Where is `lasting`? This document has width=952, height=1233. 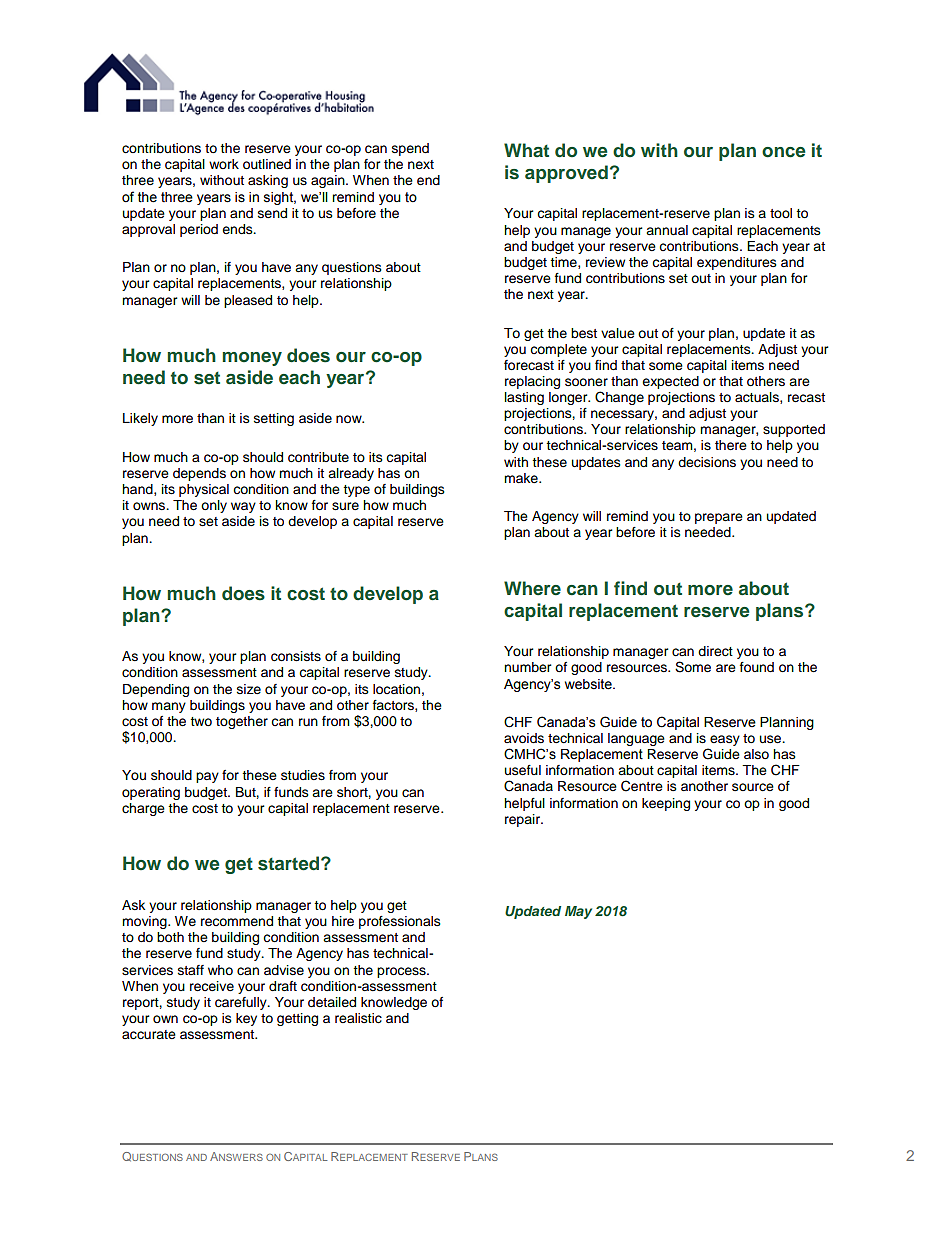
lasting is located at coordinates (524, 398).
